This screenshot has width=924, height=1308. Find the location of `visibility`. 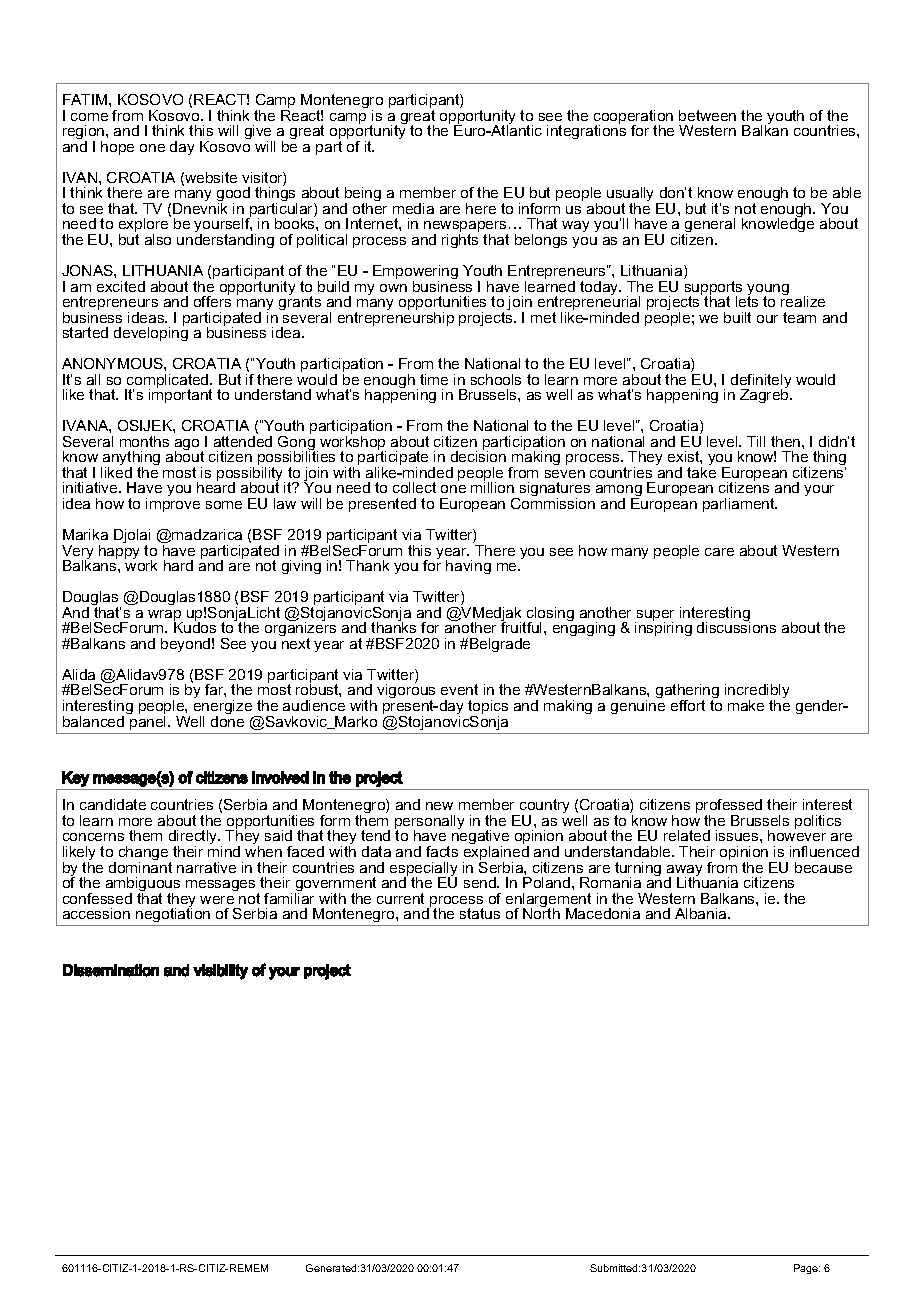

visibility is located at coordinates (220, 972).
